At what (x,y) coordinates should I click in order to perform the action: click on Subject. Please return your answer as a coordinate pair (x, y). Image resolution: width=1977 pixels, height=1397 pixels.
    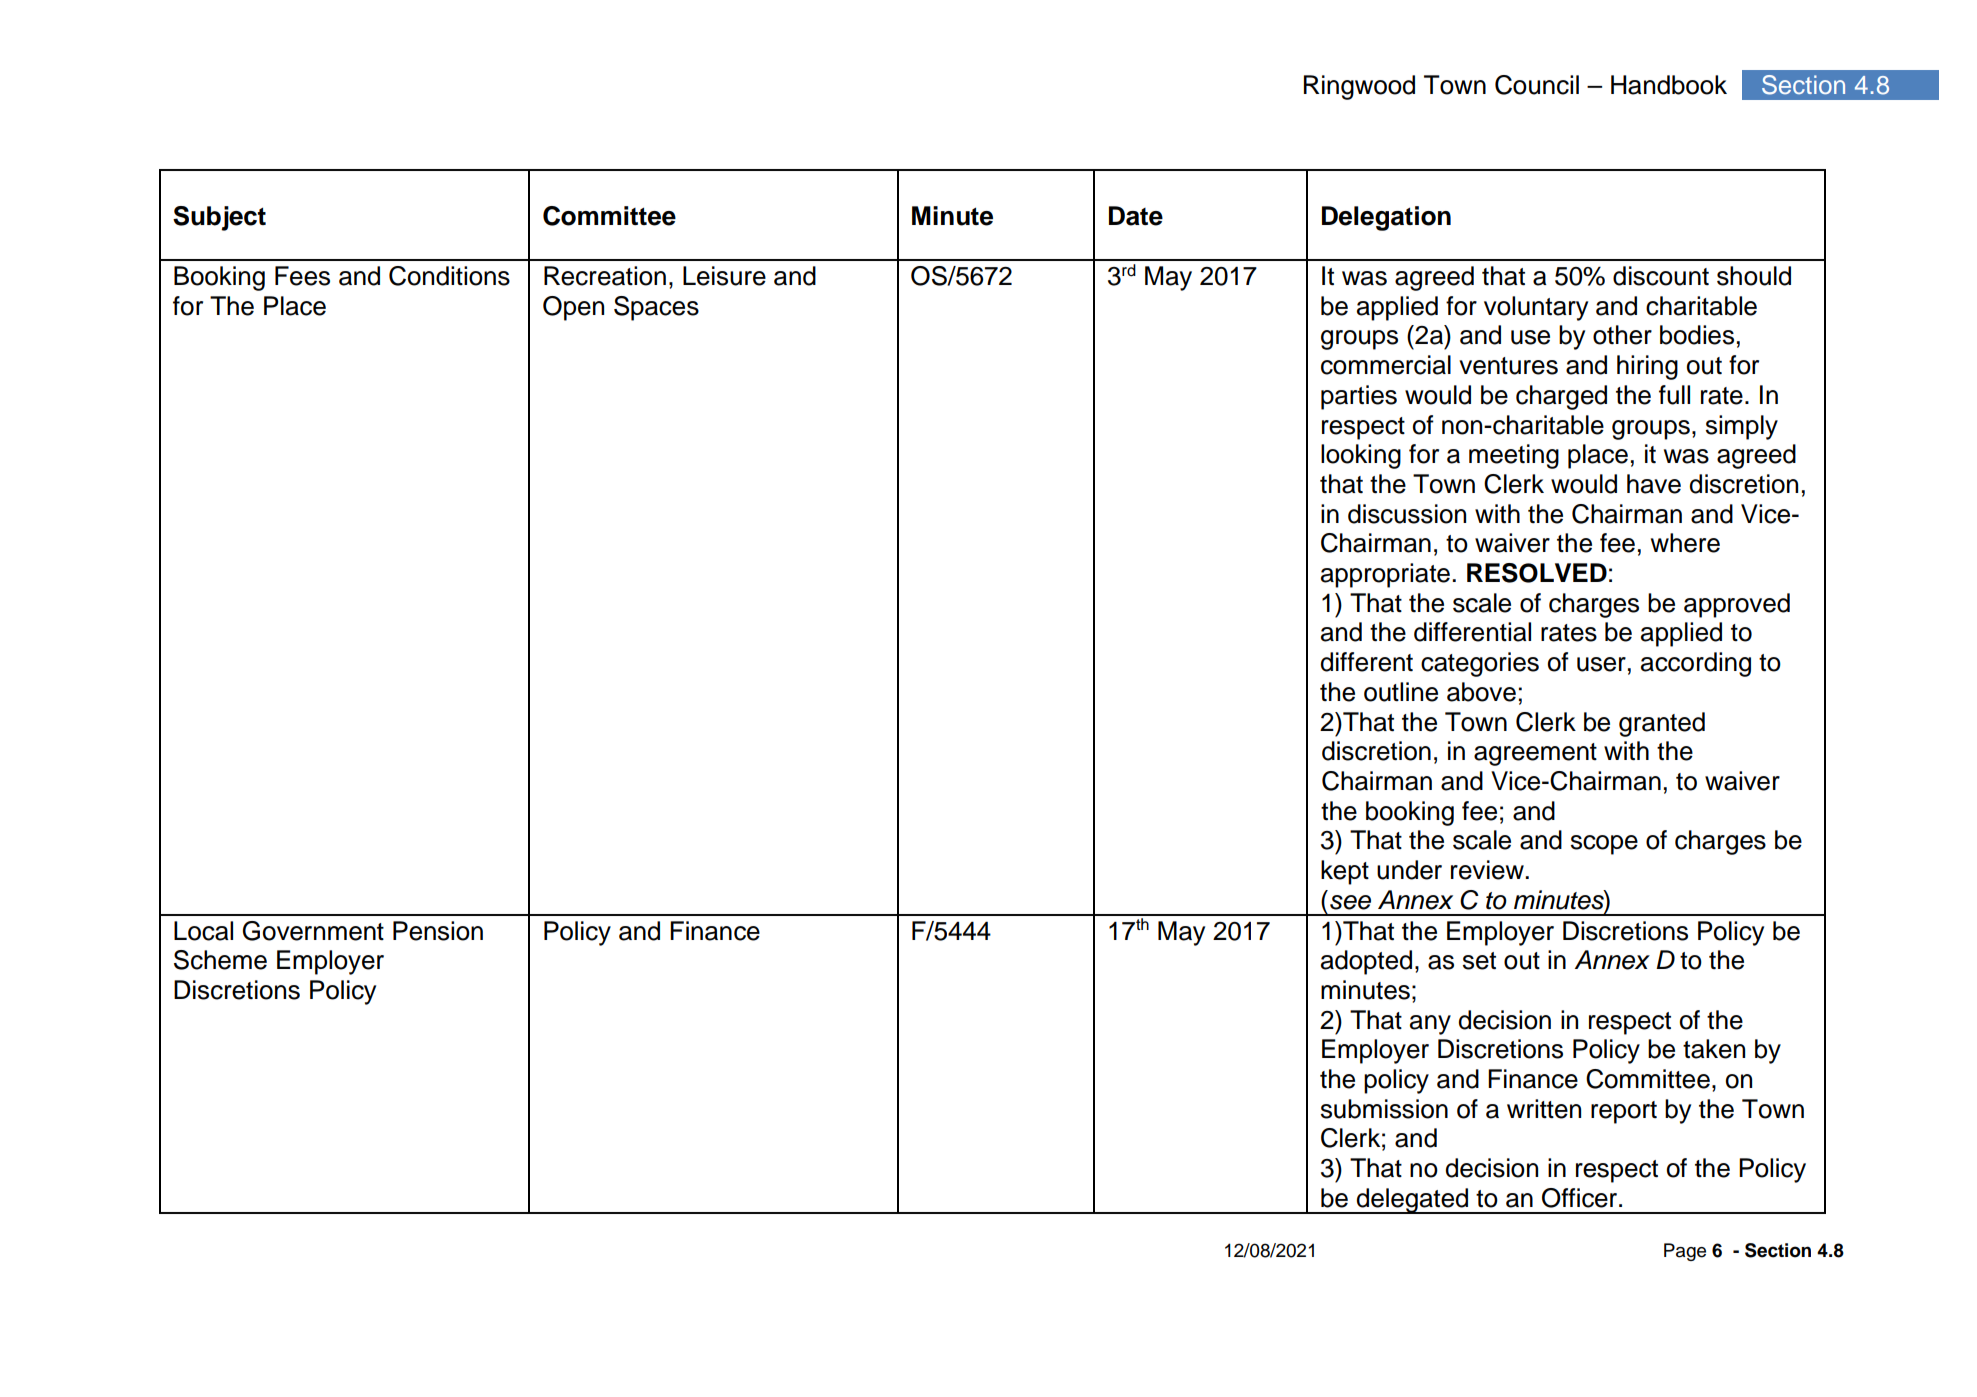
    Looking at the image, I should click on (219, 218).
